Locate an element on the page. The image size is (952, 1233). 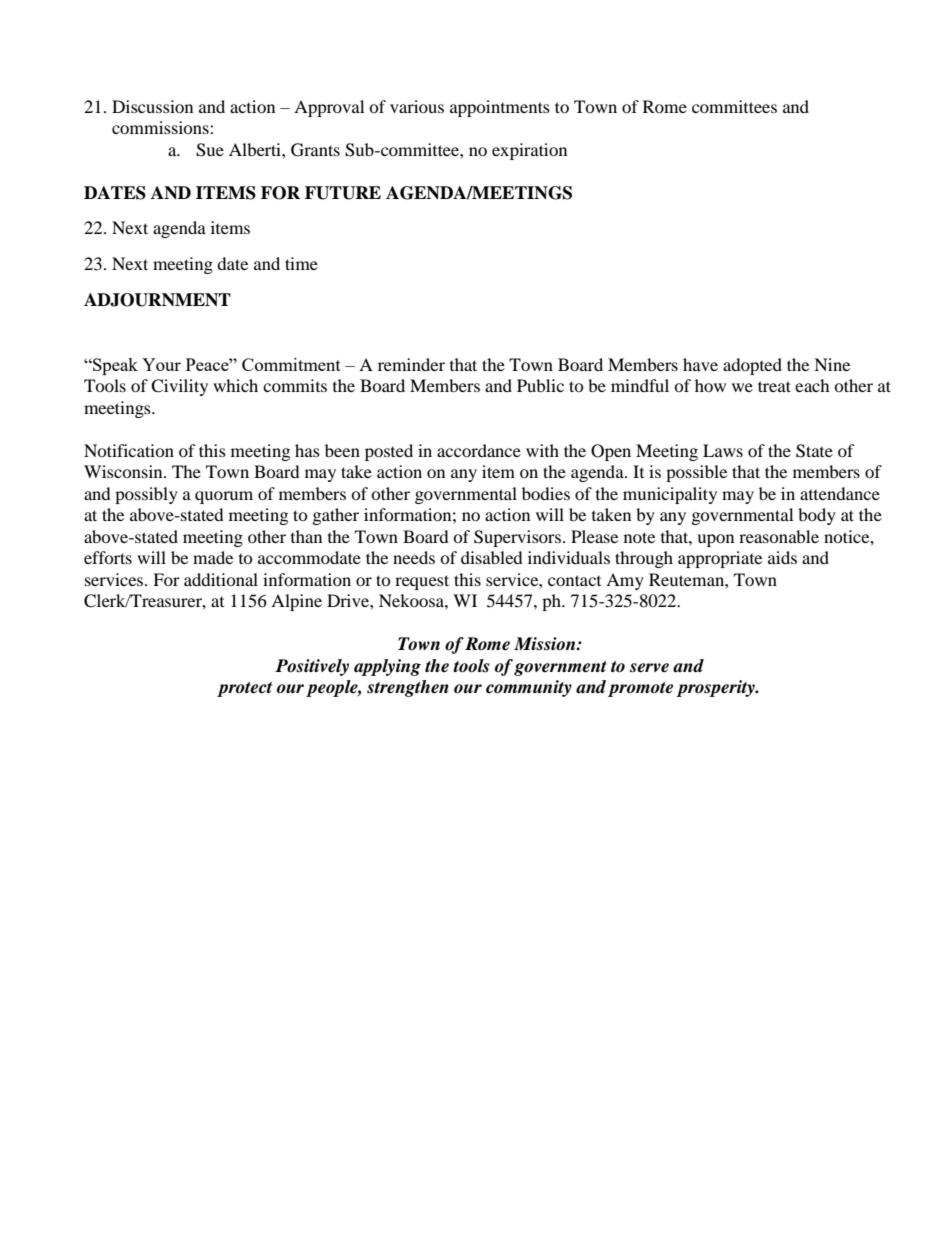
protect is located at coordinates (244, 689).
